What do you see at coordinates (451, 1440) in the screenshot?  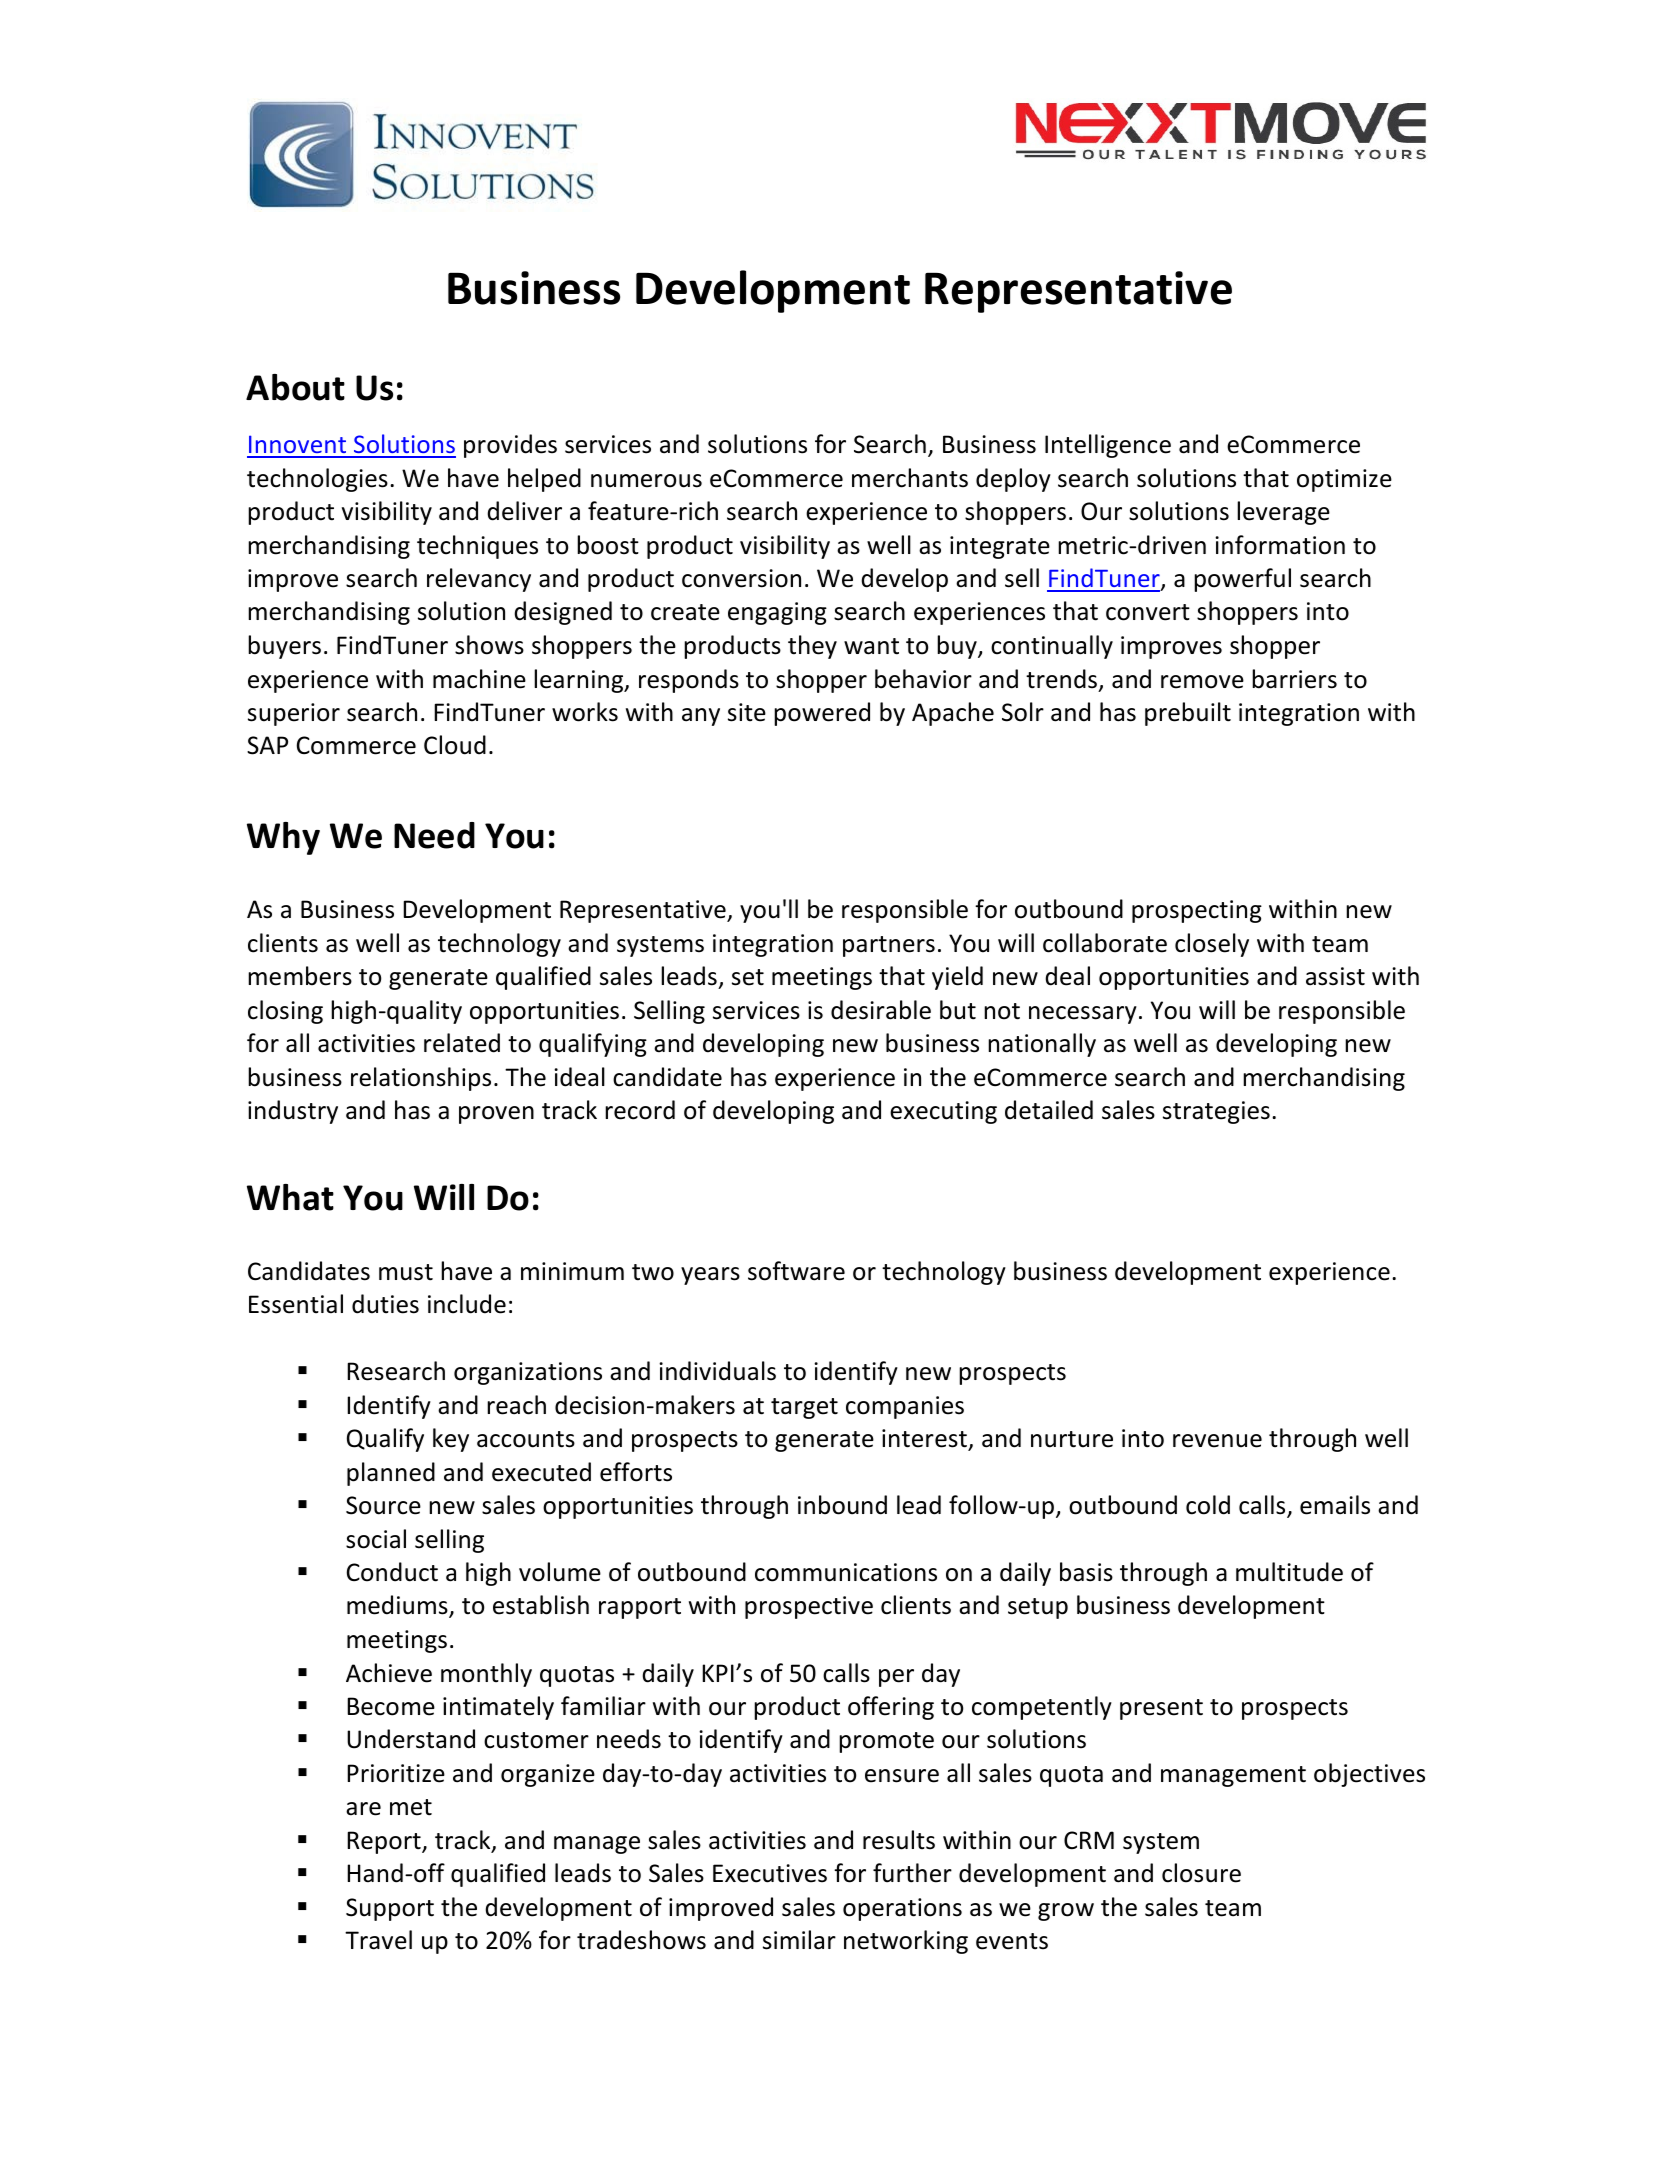 I see `key` at bounding box center [451, 1440].
